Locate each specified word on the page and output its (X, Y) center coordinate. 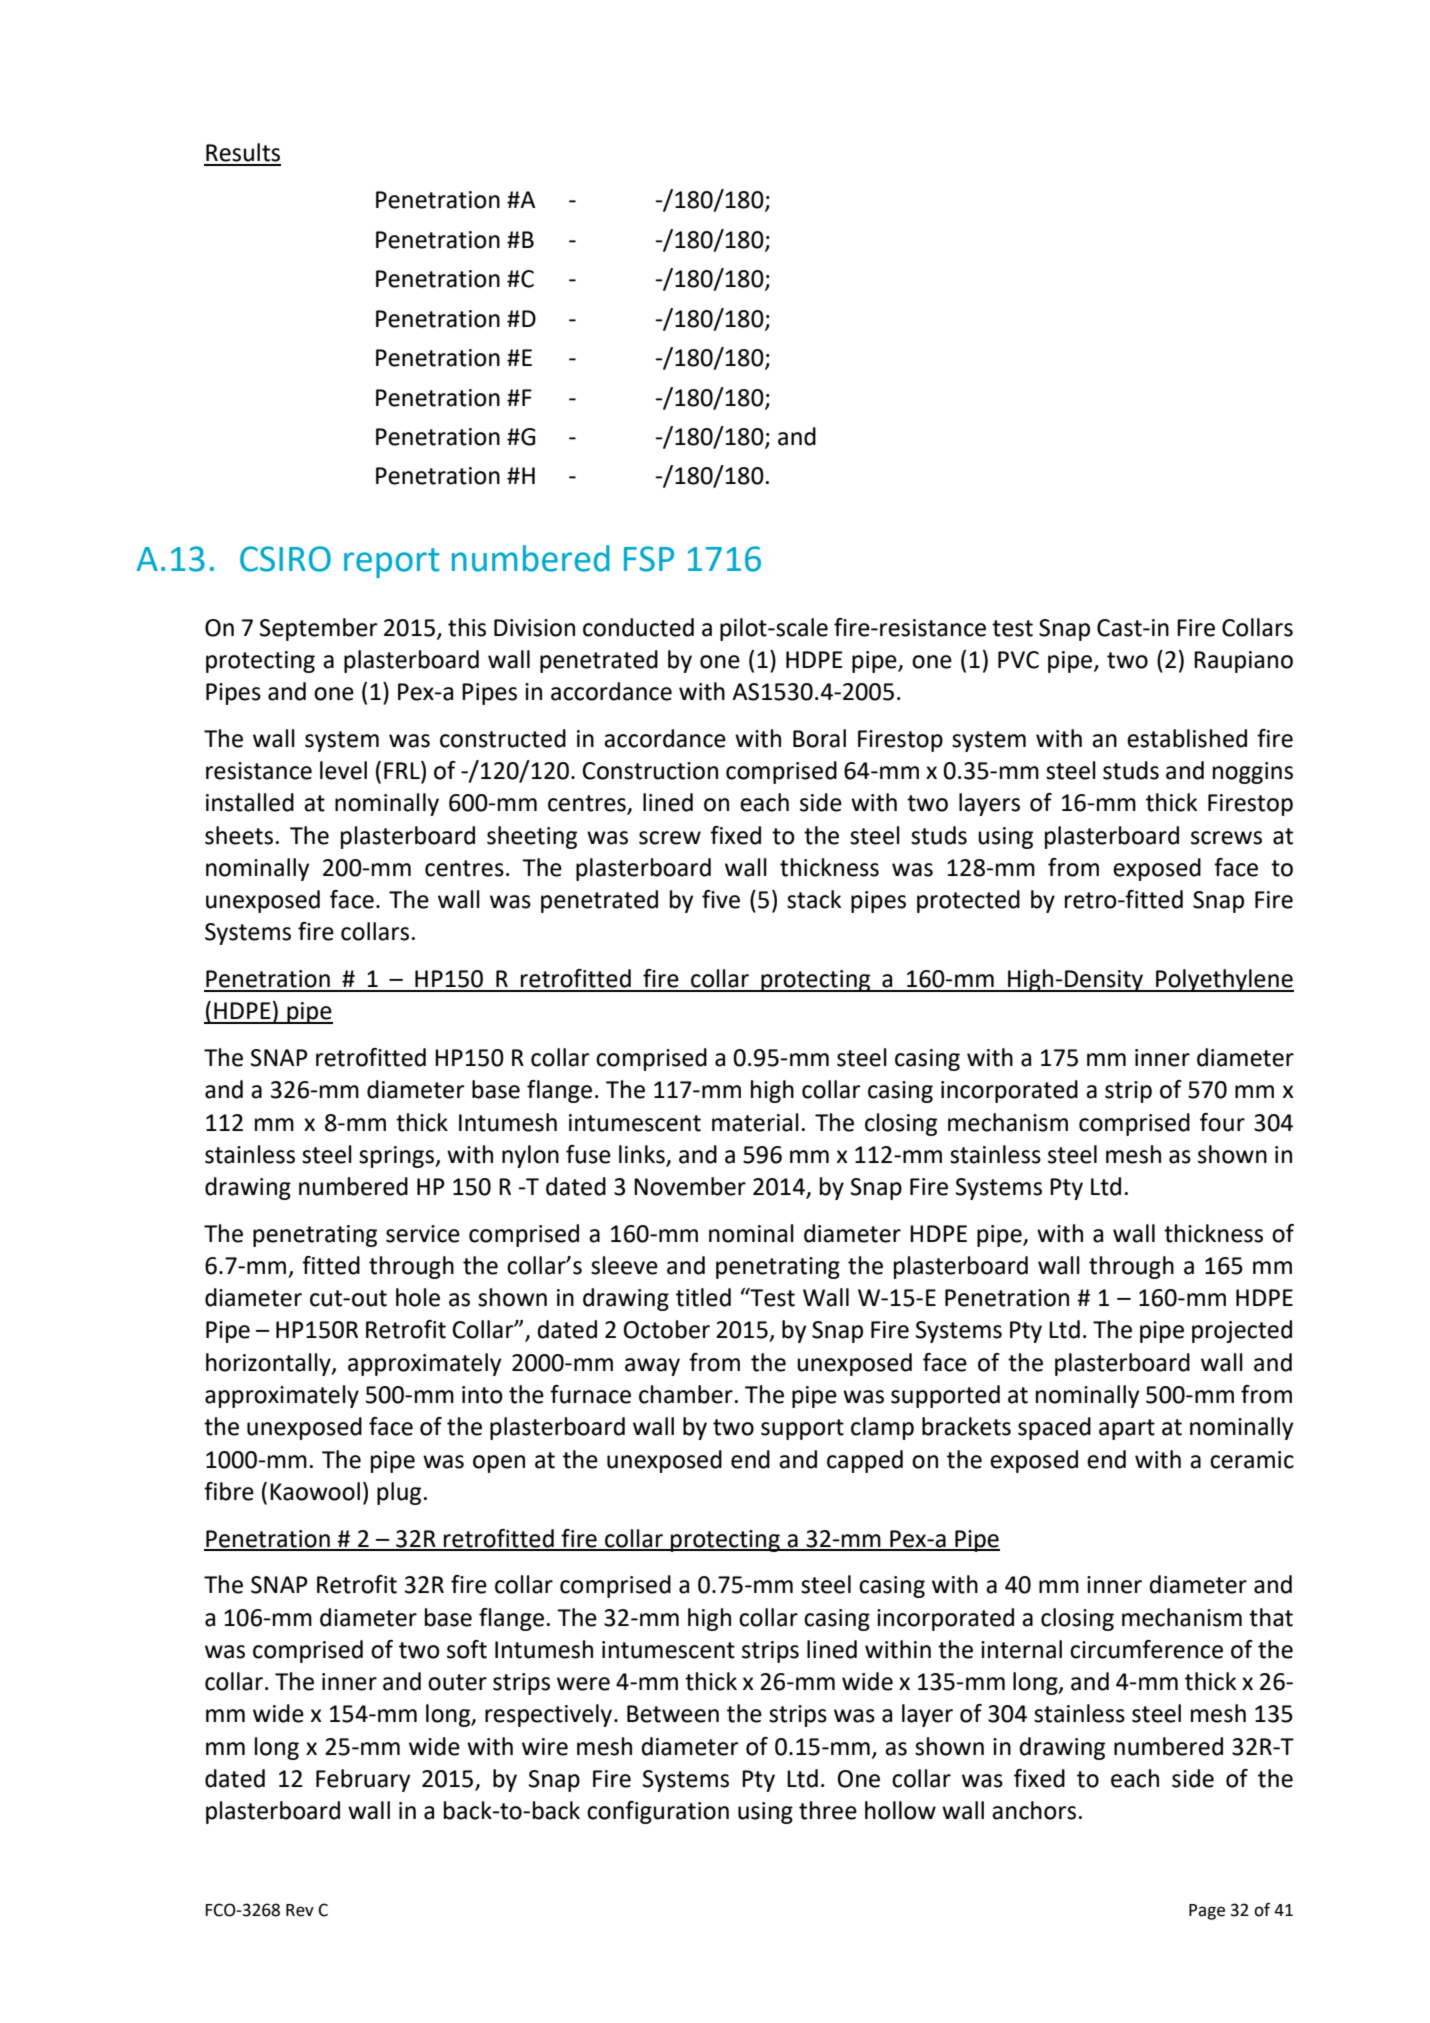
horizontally (269, 1364)
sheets (239, 835)
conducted (638, 627)
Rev (300, 1910)
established (1187, 738)
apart (1127, 1429)
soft (467, 1649)
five (721, 899)
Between (673, 1714)
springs (397, 1157)
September (319, 629)
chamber (686, 1394)
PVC (1018, 660)
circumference (1146, 1649)
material (755, 1122)
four (1222, 1122)
